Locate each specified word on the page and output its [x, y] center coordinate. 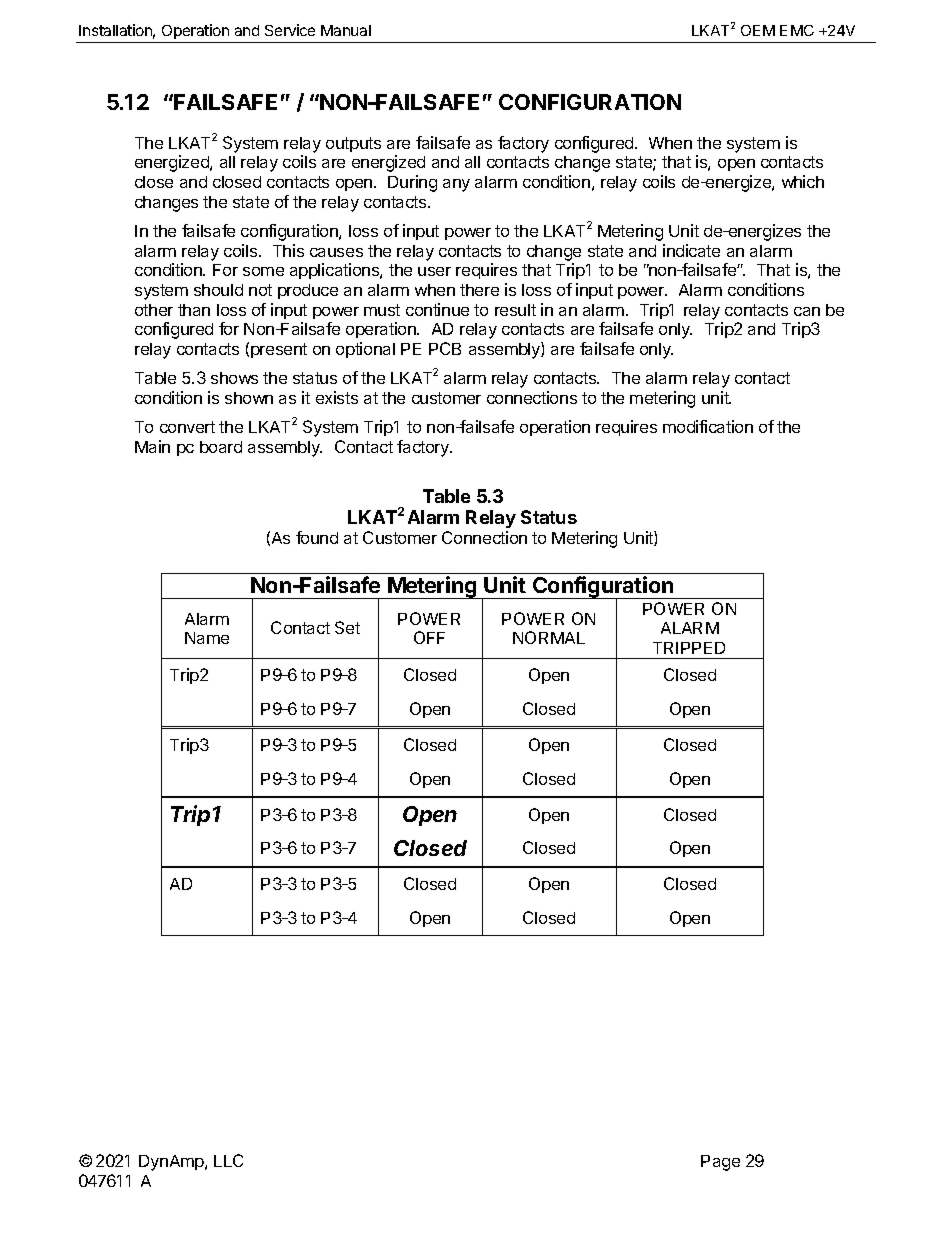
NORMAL [549, 637]
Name [207, 638]
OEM [758, 30]
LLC [228, 1160]
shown [249, 398]
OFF [429, 637]
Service [290, 30]
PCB [445, 348]
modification [708, 426]
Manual [346, 30]
